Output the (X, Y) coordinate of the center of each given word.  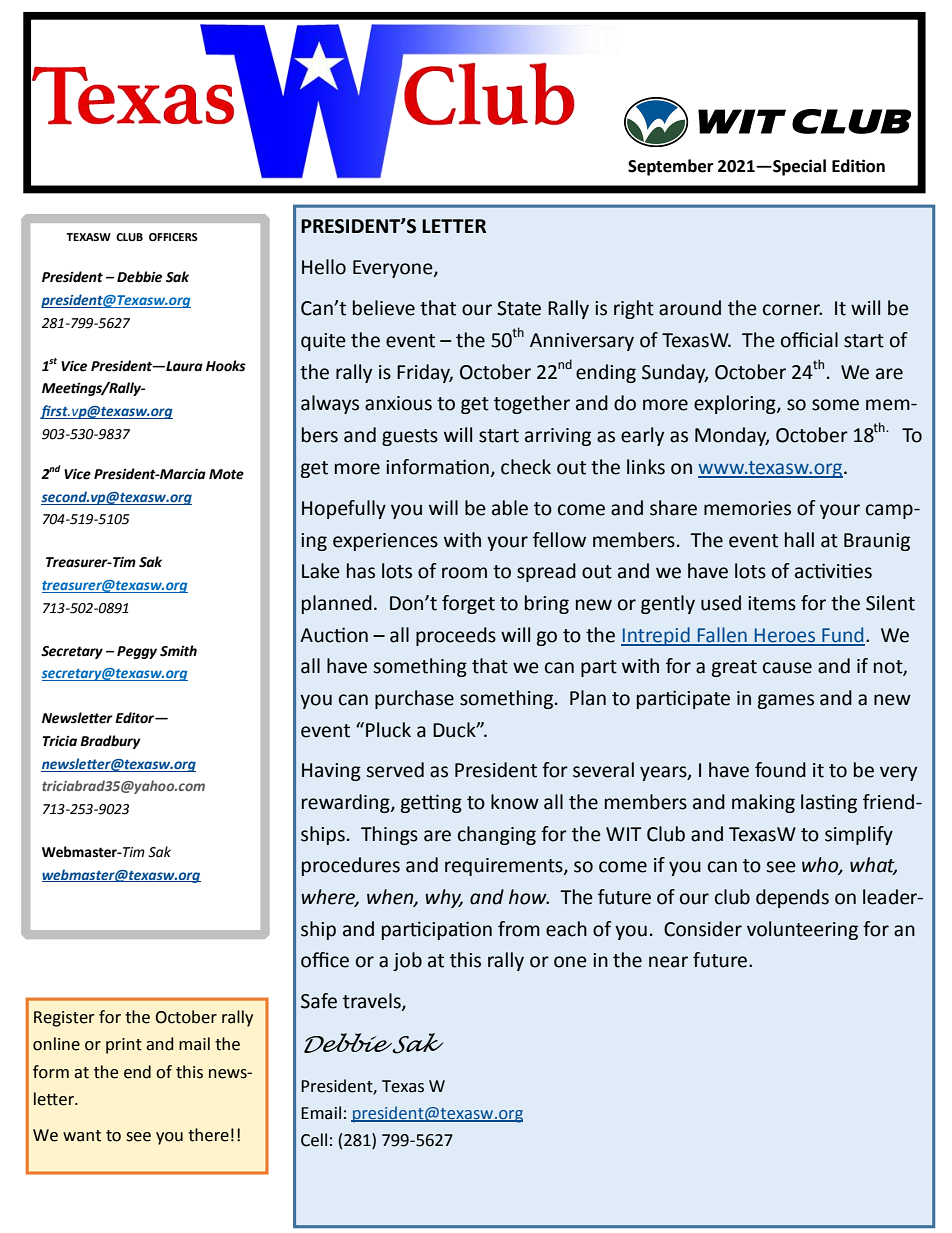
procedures (351, 866)
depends (792, 898)
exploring (736, 404)
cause (787, 668)
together (532, 404)
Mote (226, 474)
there (208, 1135)
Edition (858, 166)
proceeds (456, 636)
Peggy (137, 652)
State (519, 308)
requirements (505, 867)
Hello (324, 267)
